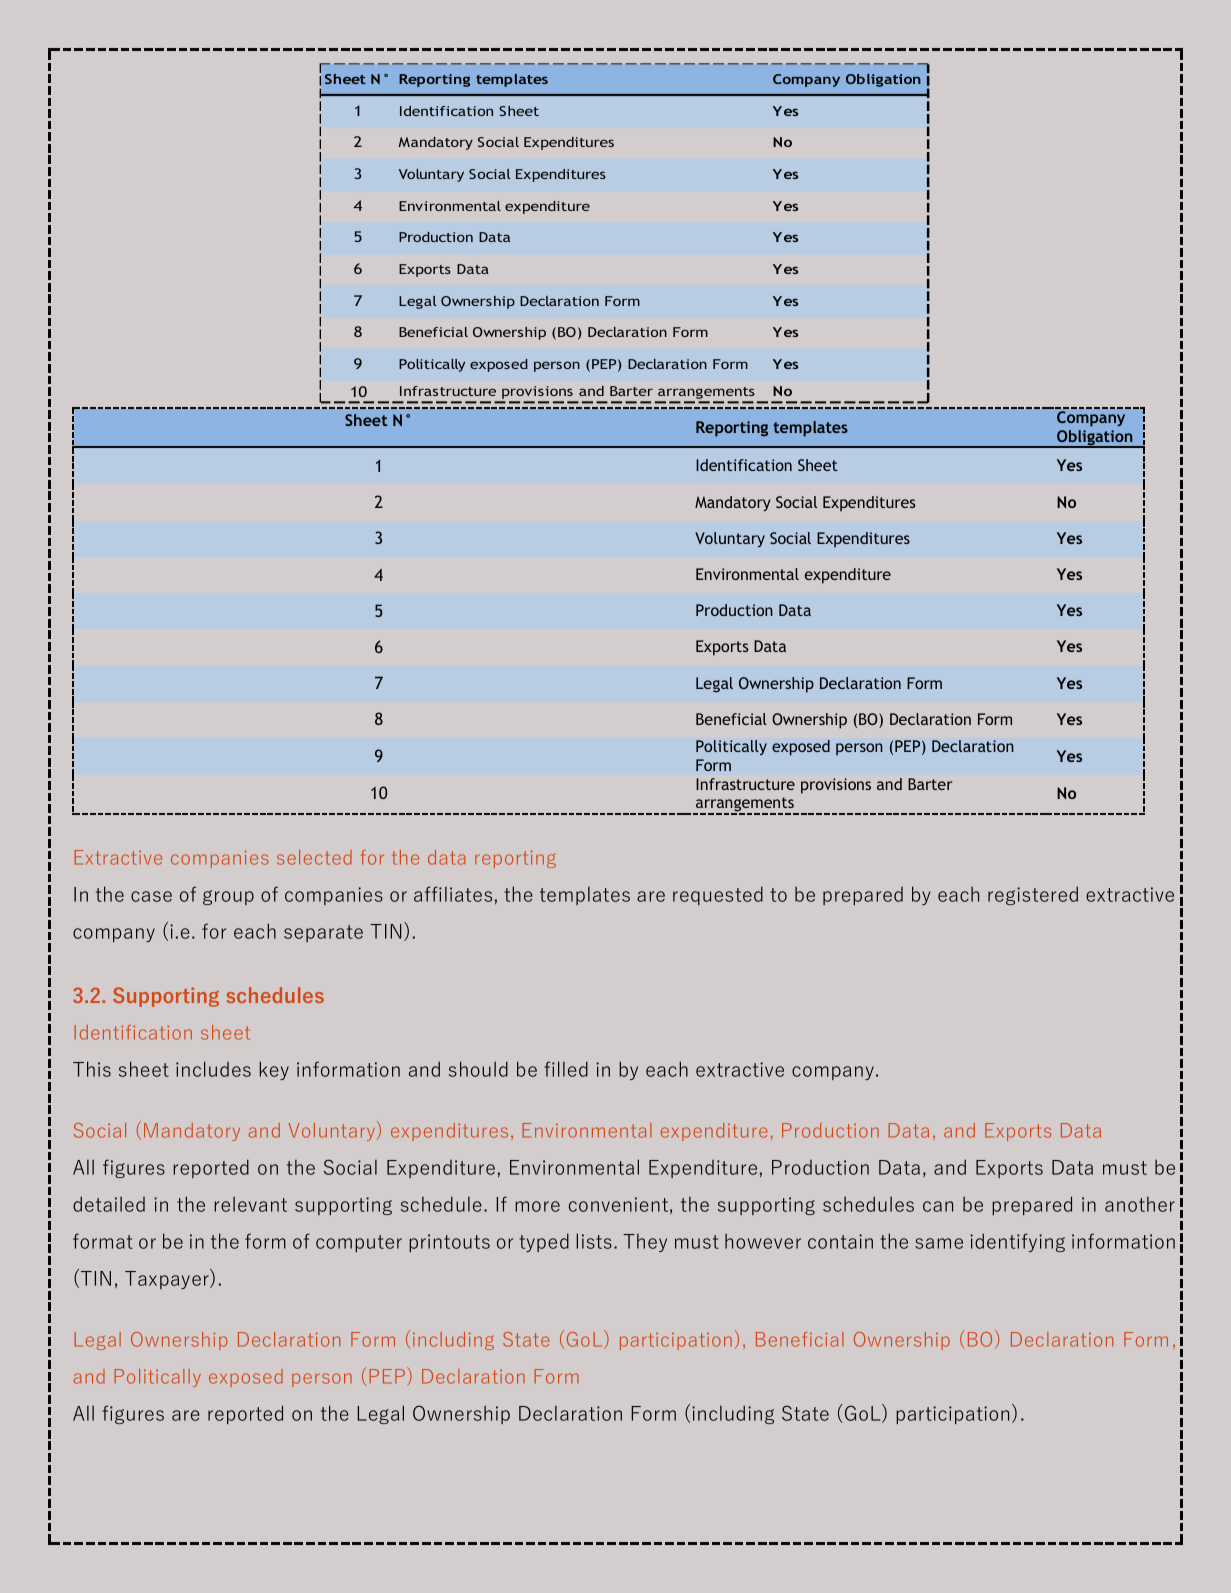 The width and height of the page is (1231, 1593). Describe the element at coordinates (718, 895) in the page. I see `requested` at that location.
